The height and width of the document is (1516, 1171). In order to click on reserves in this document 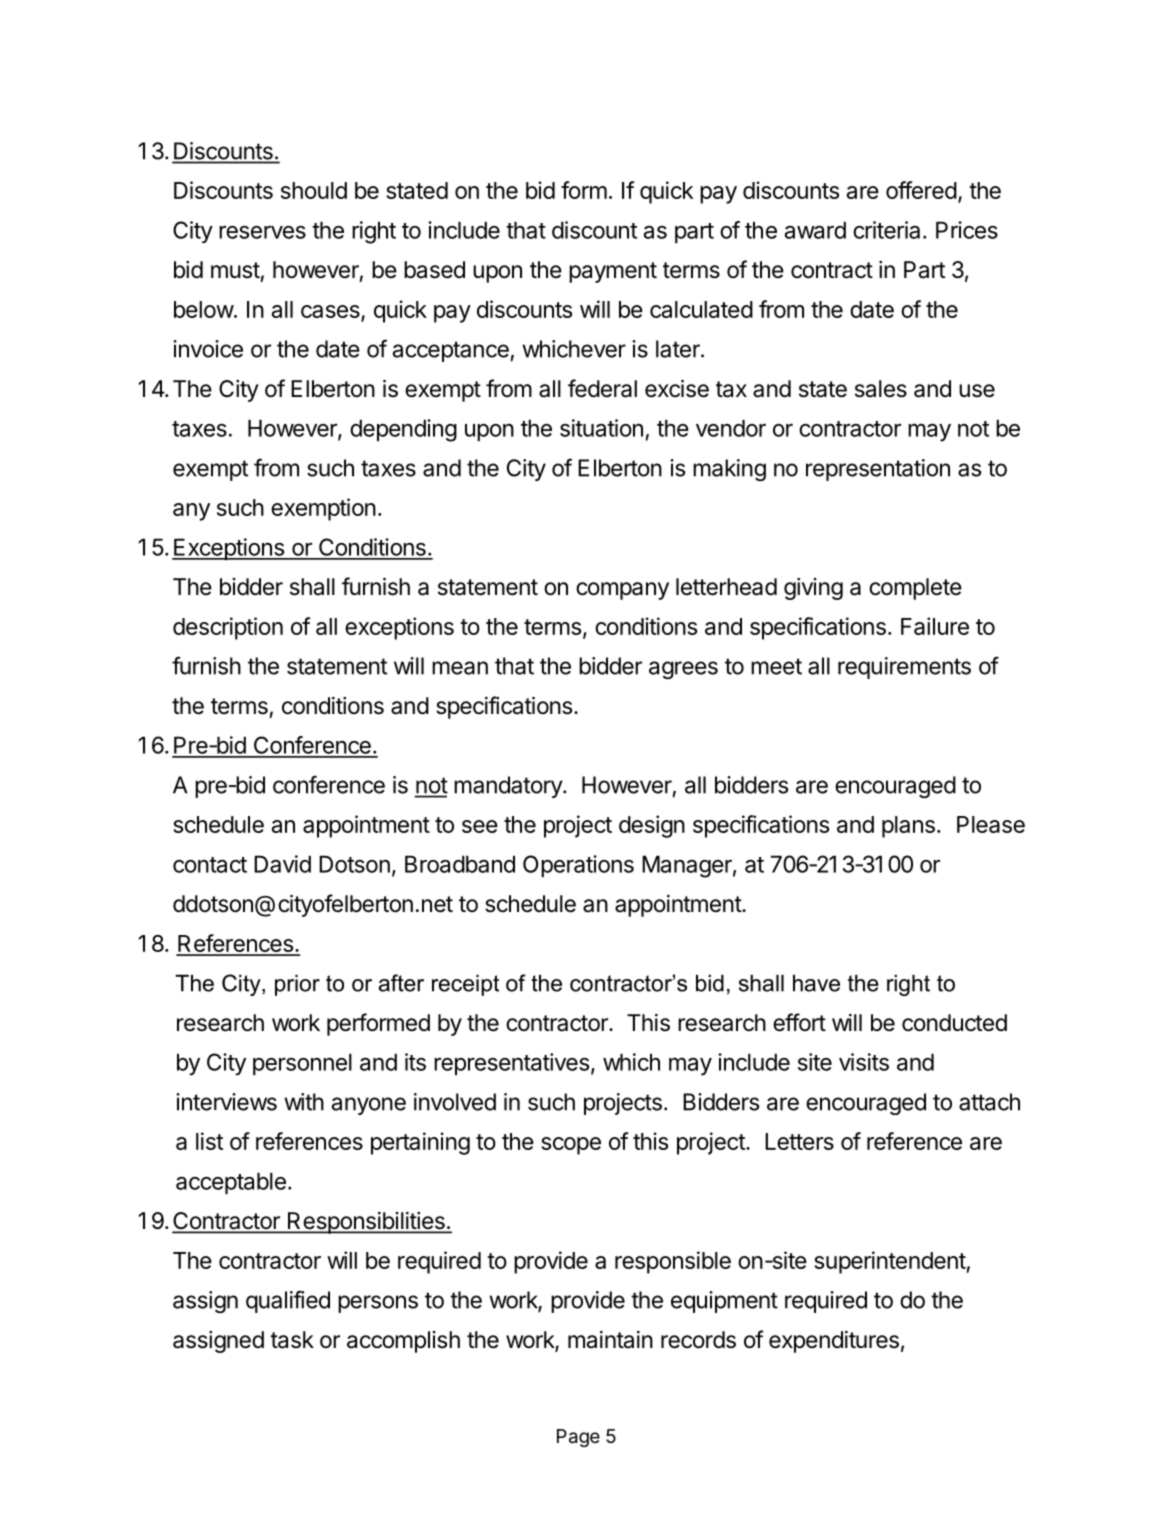, I will do `click(262, 232)`.
